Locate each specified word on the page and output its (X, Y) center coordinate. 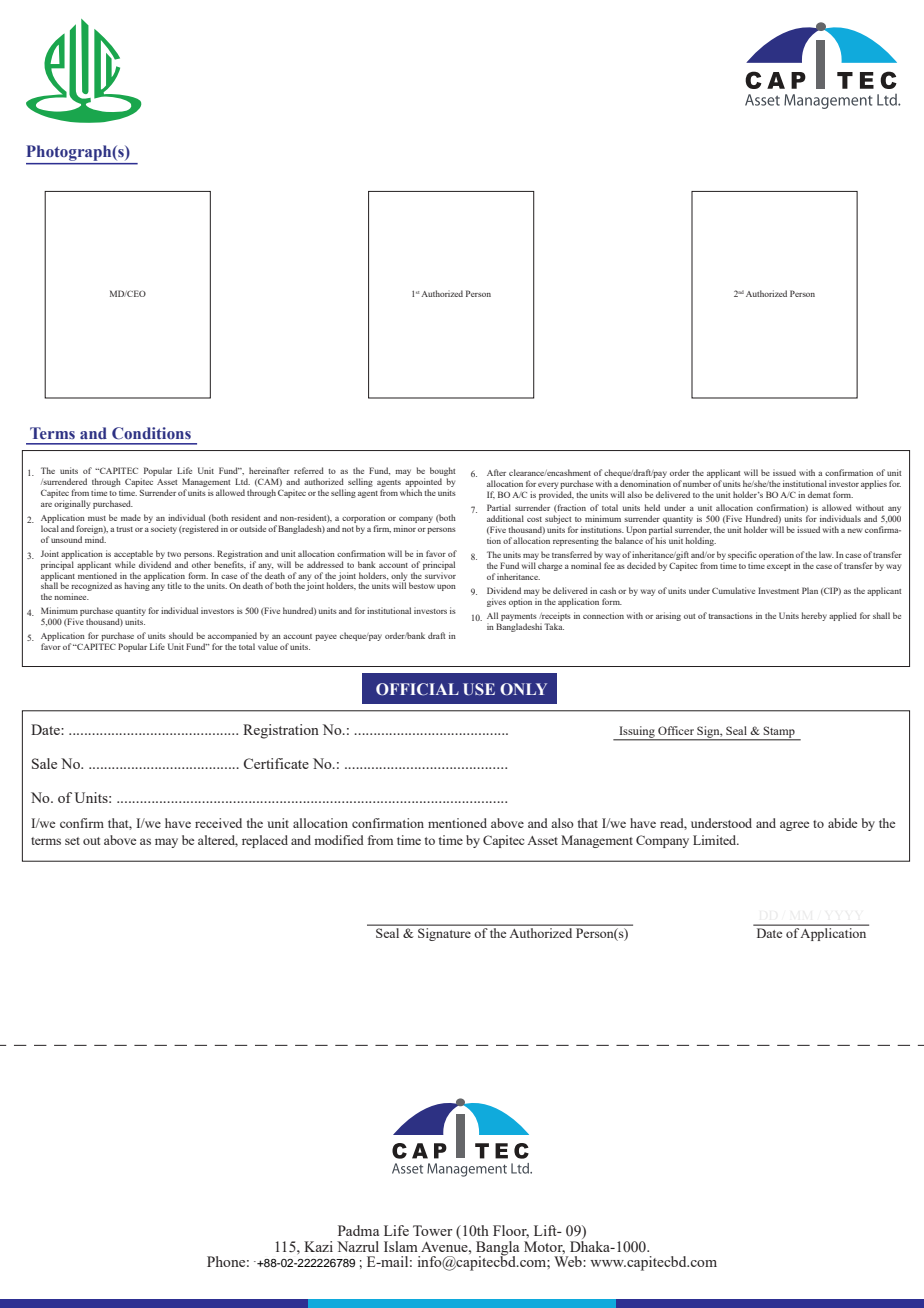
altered (218, 841)
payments (519, 617)
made (131, 517)
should (181, 635)
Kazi (318, 1246)
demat (819, 494)
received (218, 823)
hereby (814, 616)
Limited (716, 840)
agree (794, 826)
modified (339, 840)
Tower (433, 1230)
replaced (265, 841)
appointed (423, 484)
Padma (358, 1230)
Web (569, 1261)
